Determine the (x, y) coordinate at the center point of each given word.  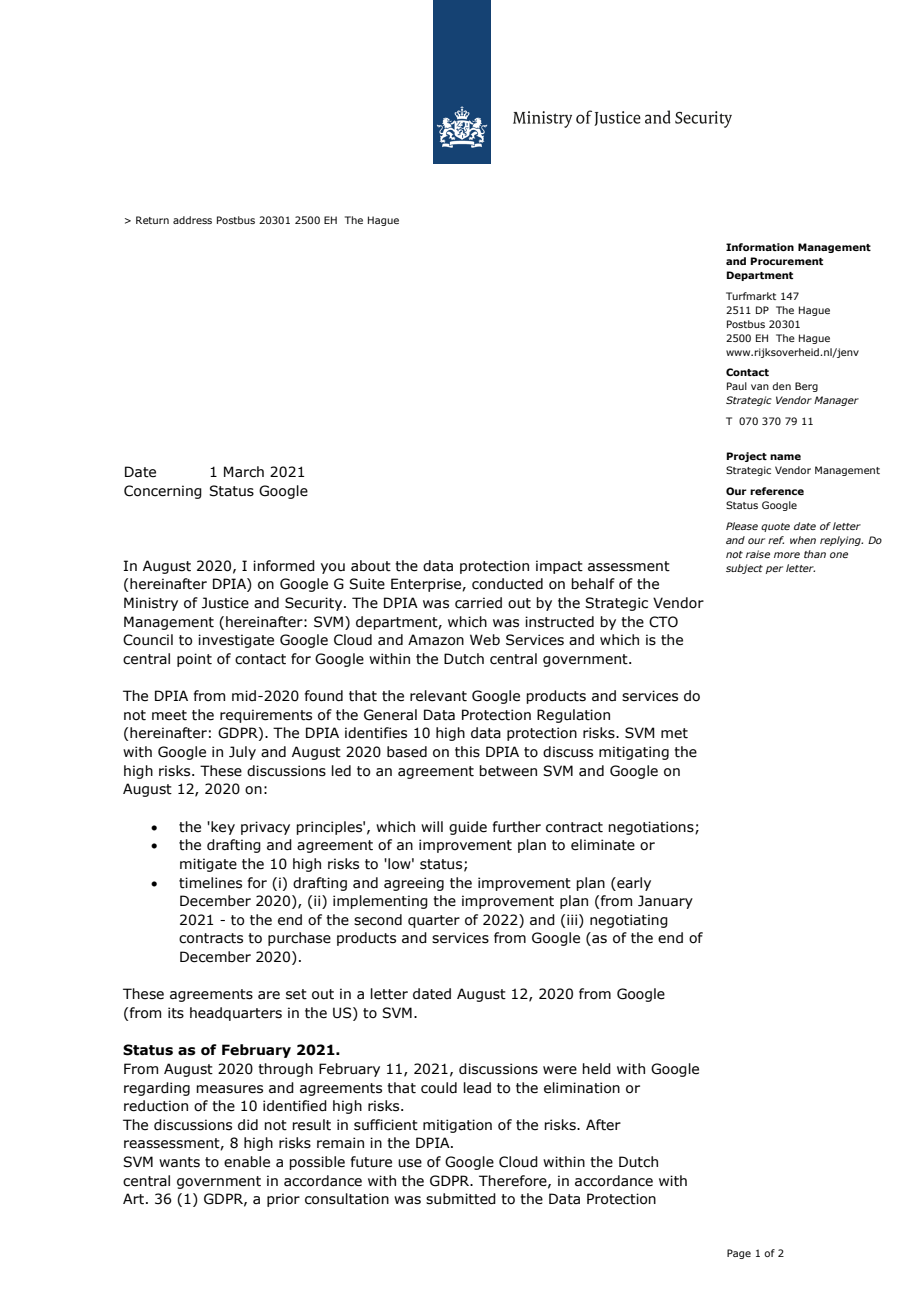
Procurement (787, 261)
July (242, 753)
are (269, 995)
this (467, 752)
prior (283, 1200)
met (674, 733)
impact (559, 567)
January (665, 902)
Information (760, 247)
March (244, 472)
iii (573, 919)
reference (777, 491)
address (192, 220)
